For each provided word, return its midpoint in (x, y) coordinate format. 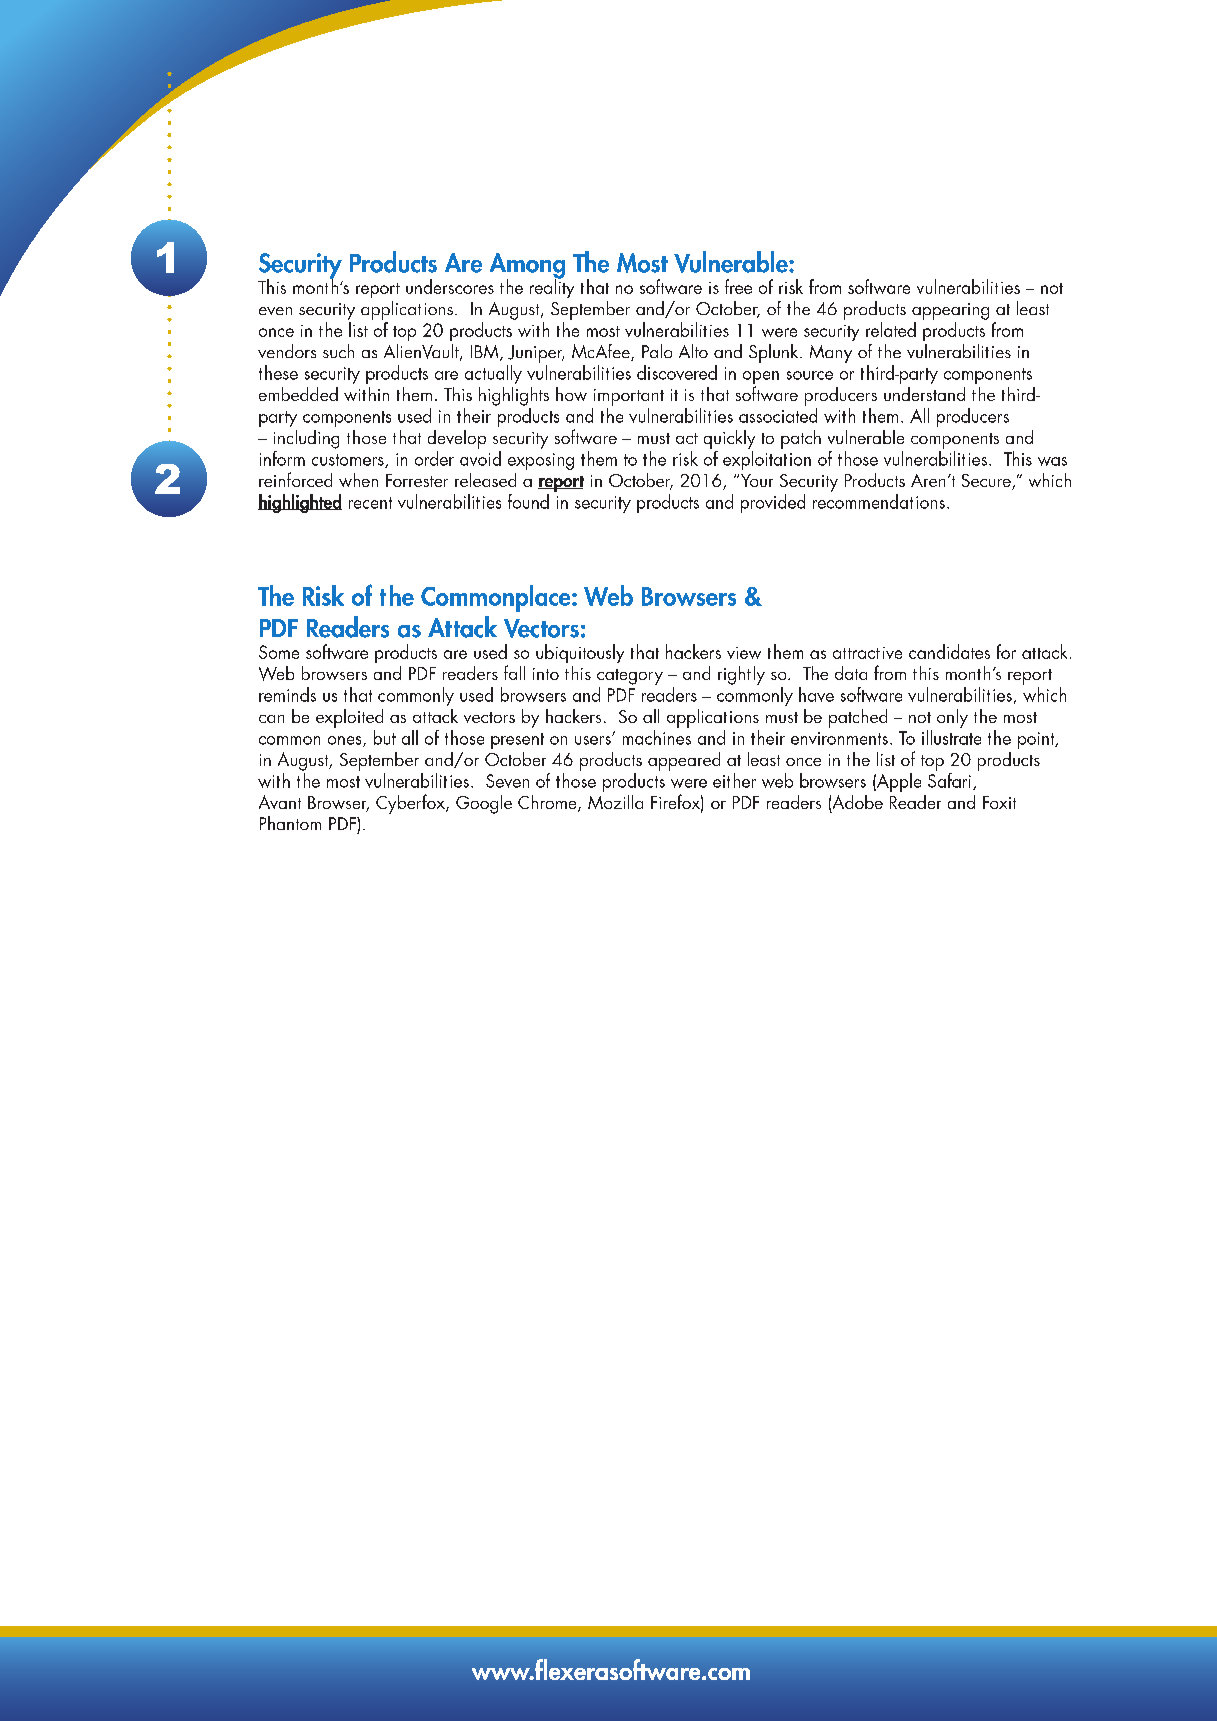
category (630, 677)
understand (924, 394)
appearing (950, 311)
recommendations (879, 500)
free (738, 286)
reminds (287, 694)
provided (773, 503)
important (629, 397)
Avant (280, 802)
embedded (298, 394)
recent (370, 503)
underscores (450, 286)
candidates (949, 651)
